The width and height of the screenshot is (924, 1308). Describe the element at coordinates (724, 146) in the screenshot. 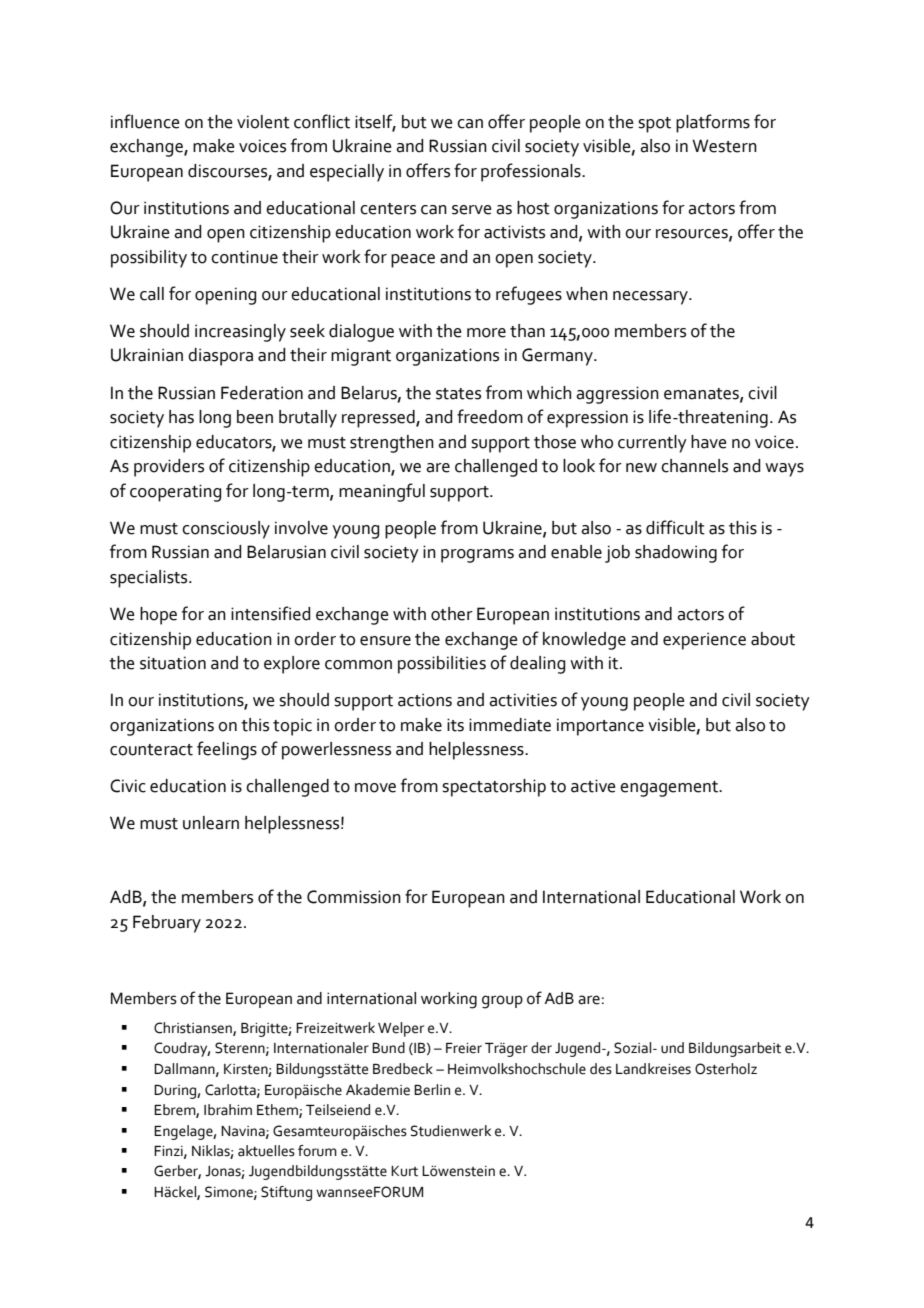

I see `Western` at that location.
